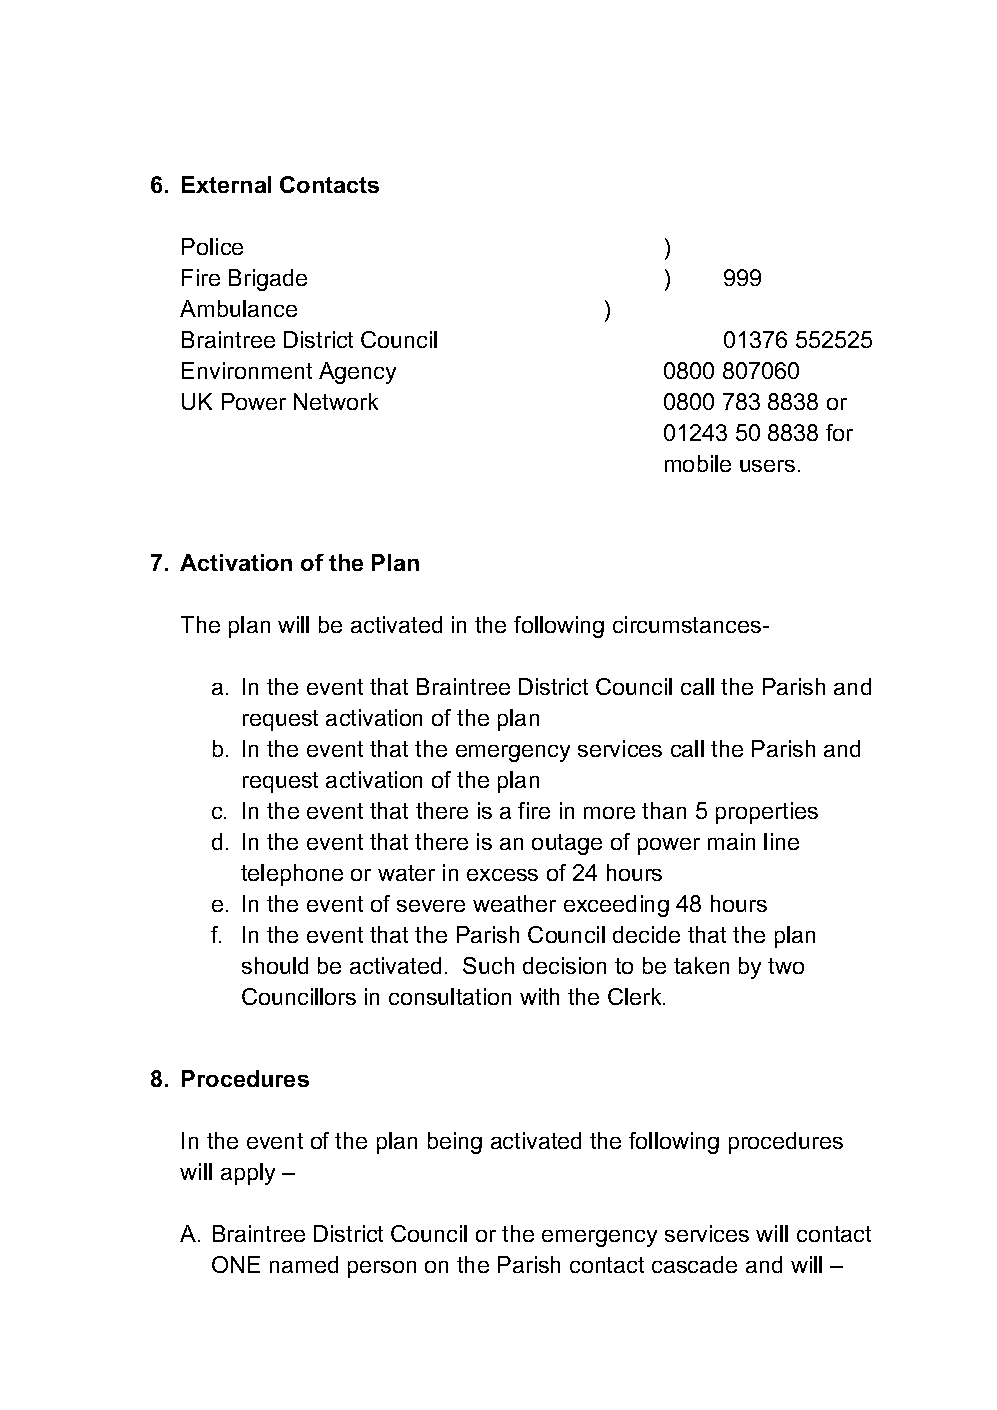 Image resolution: width=997 pixels, height=1410 pixels. Describe the element at coordinates (226, 184) in the page. I see `External` at that location.
